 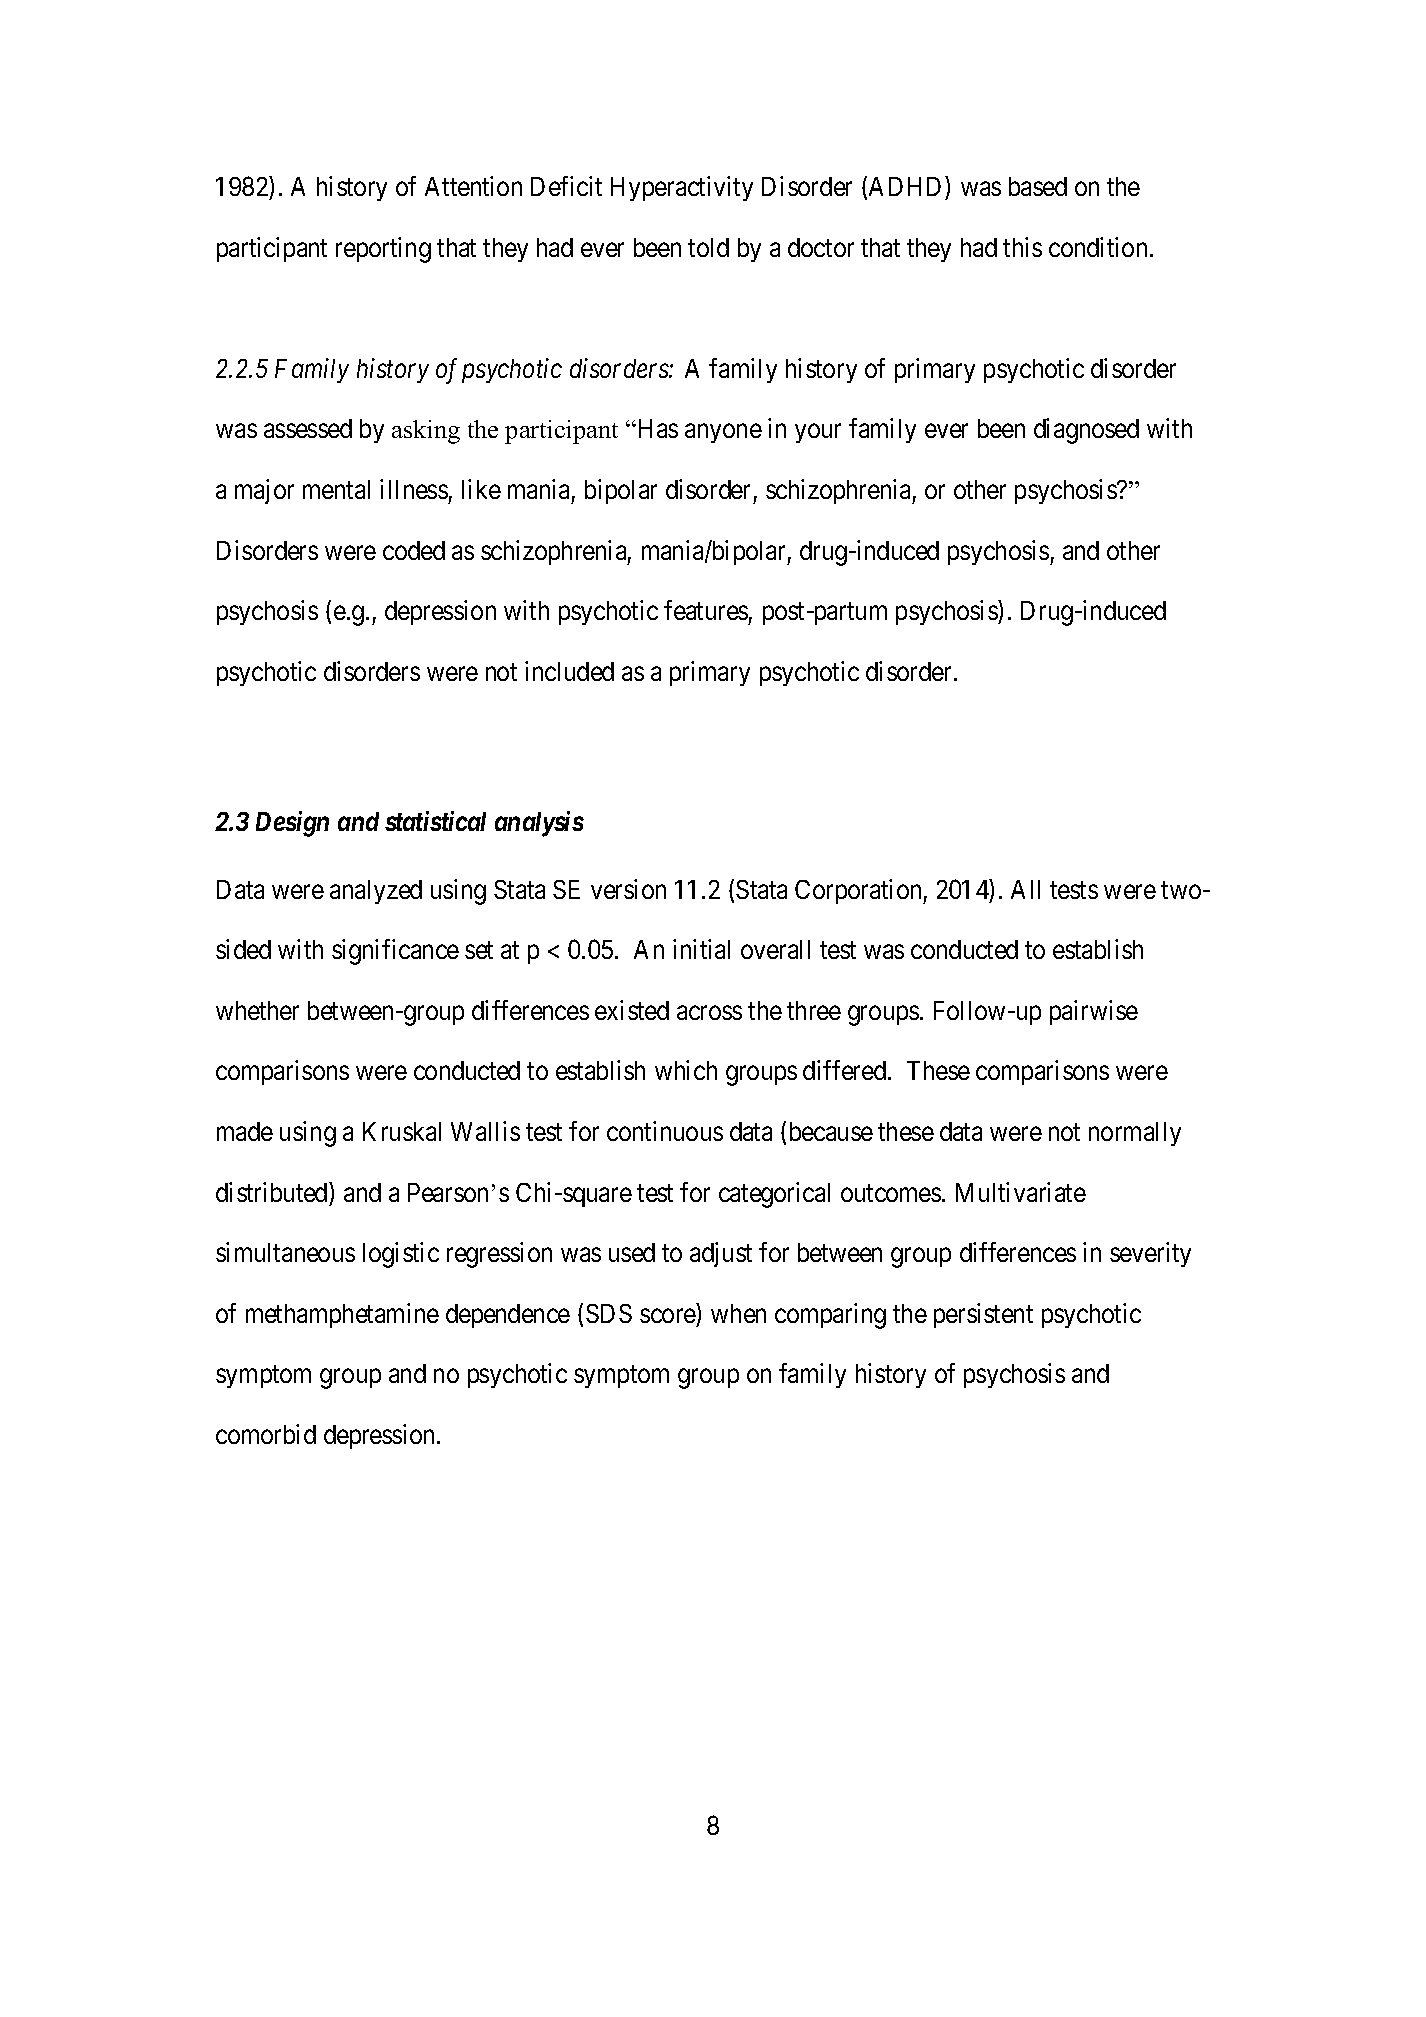 I want to click on coded, so click(x=414, y=550).
